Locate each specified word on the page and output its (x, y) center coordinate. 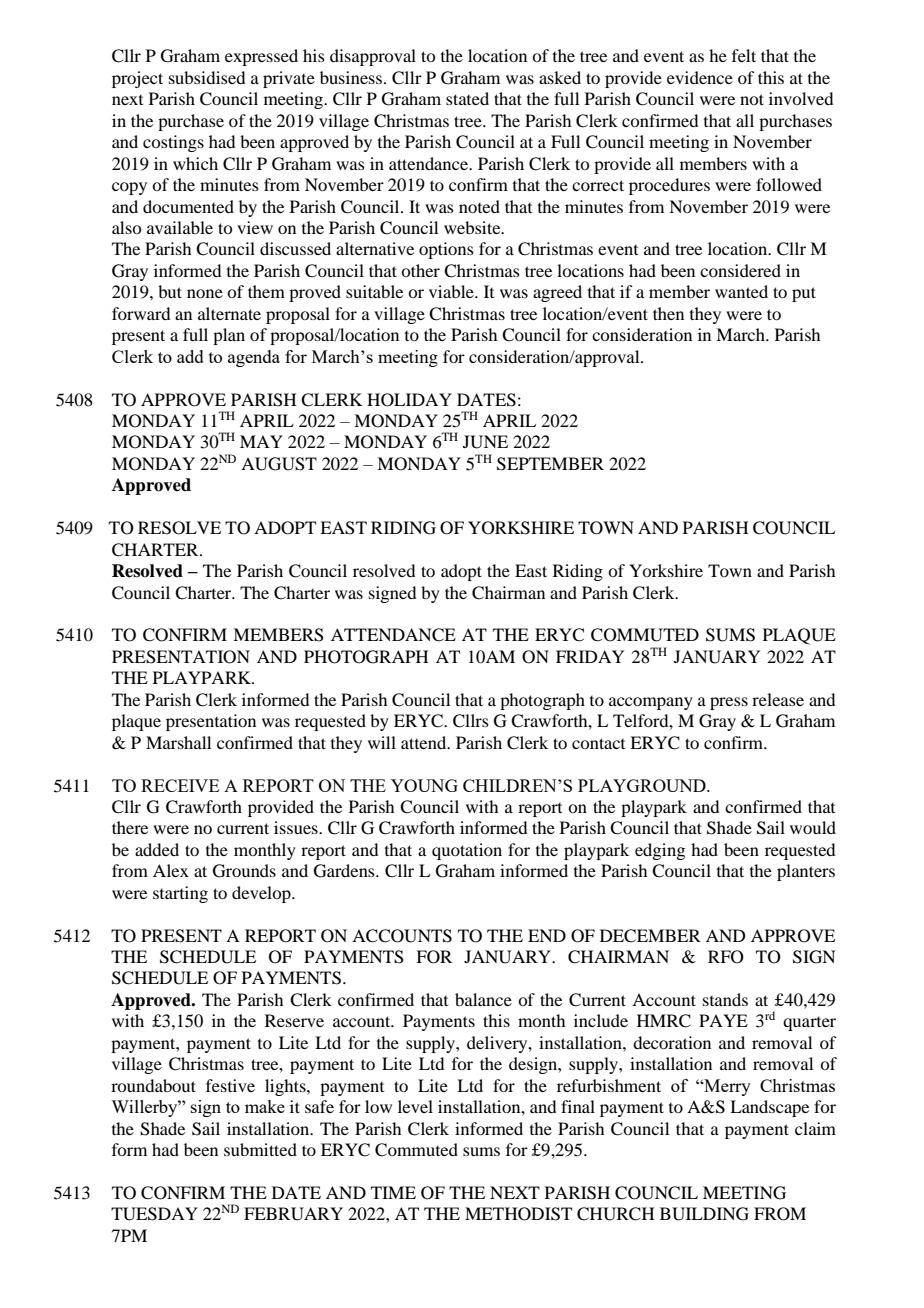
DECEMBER (650, 936)
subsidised (207, 77)
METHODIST (518, 1214)
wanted (741, 291)
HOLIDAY (409, 400)
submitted (260, 1149)
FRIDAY (590, 656)
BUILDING (704, 1214)
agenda (254, 358)
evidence (700, 77)
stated (467, 98)
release (778, 699)
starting (180, 894)
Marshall (178, 742)
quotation (467, 851)
